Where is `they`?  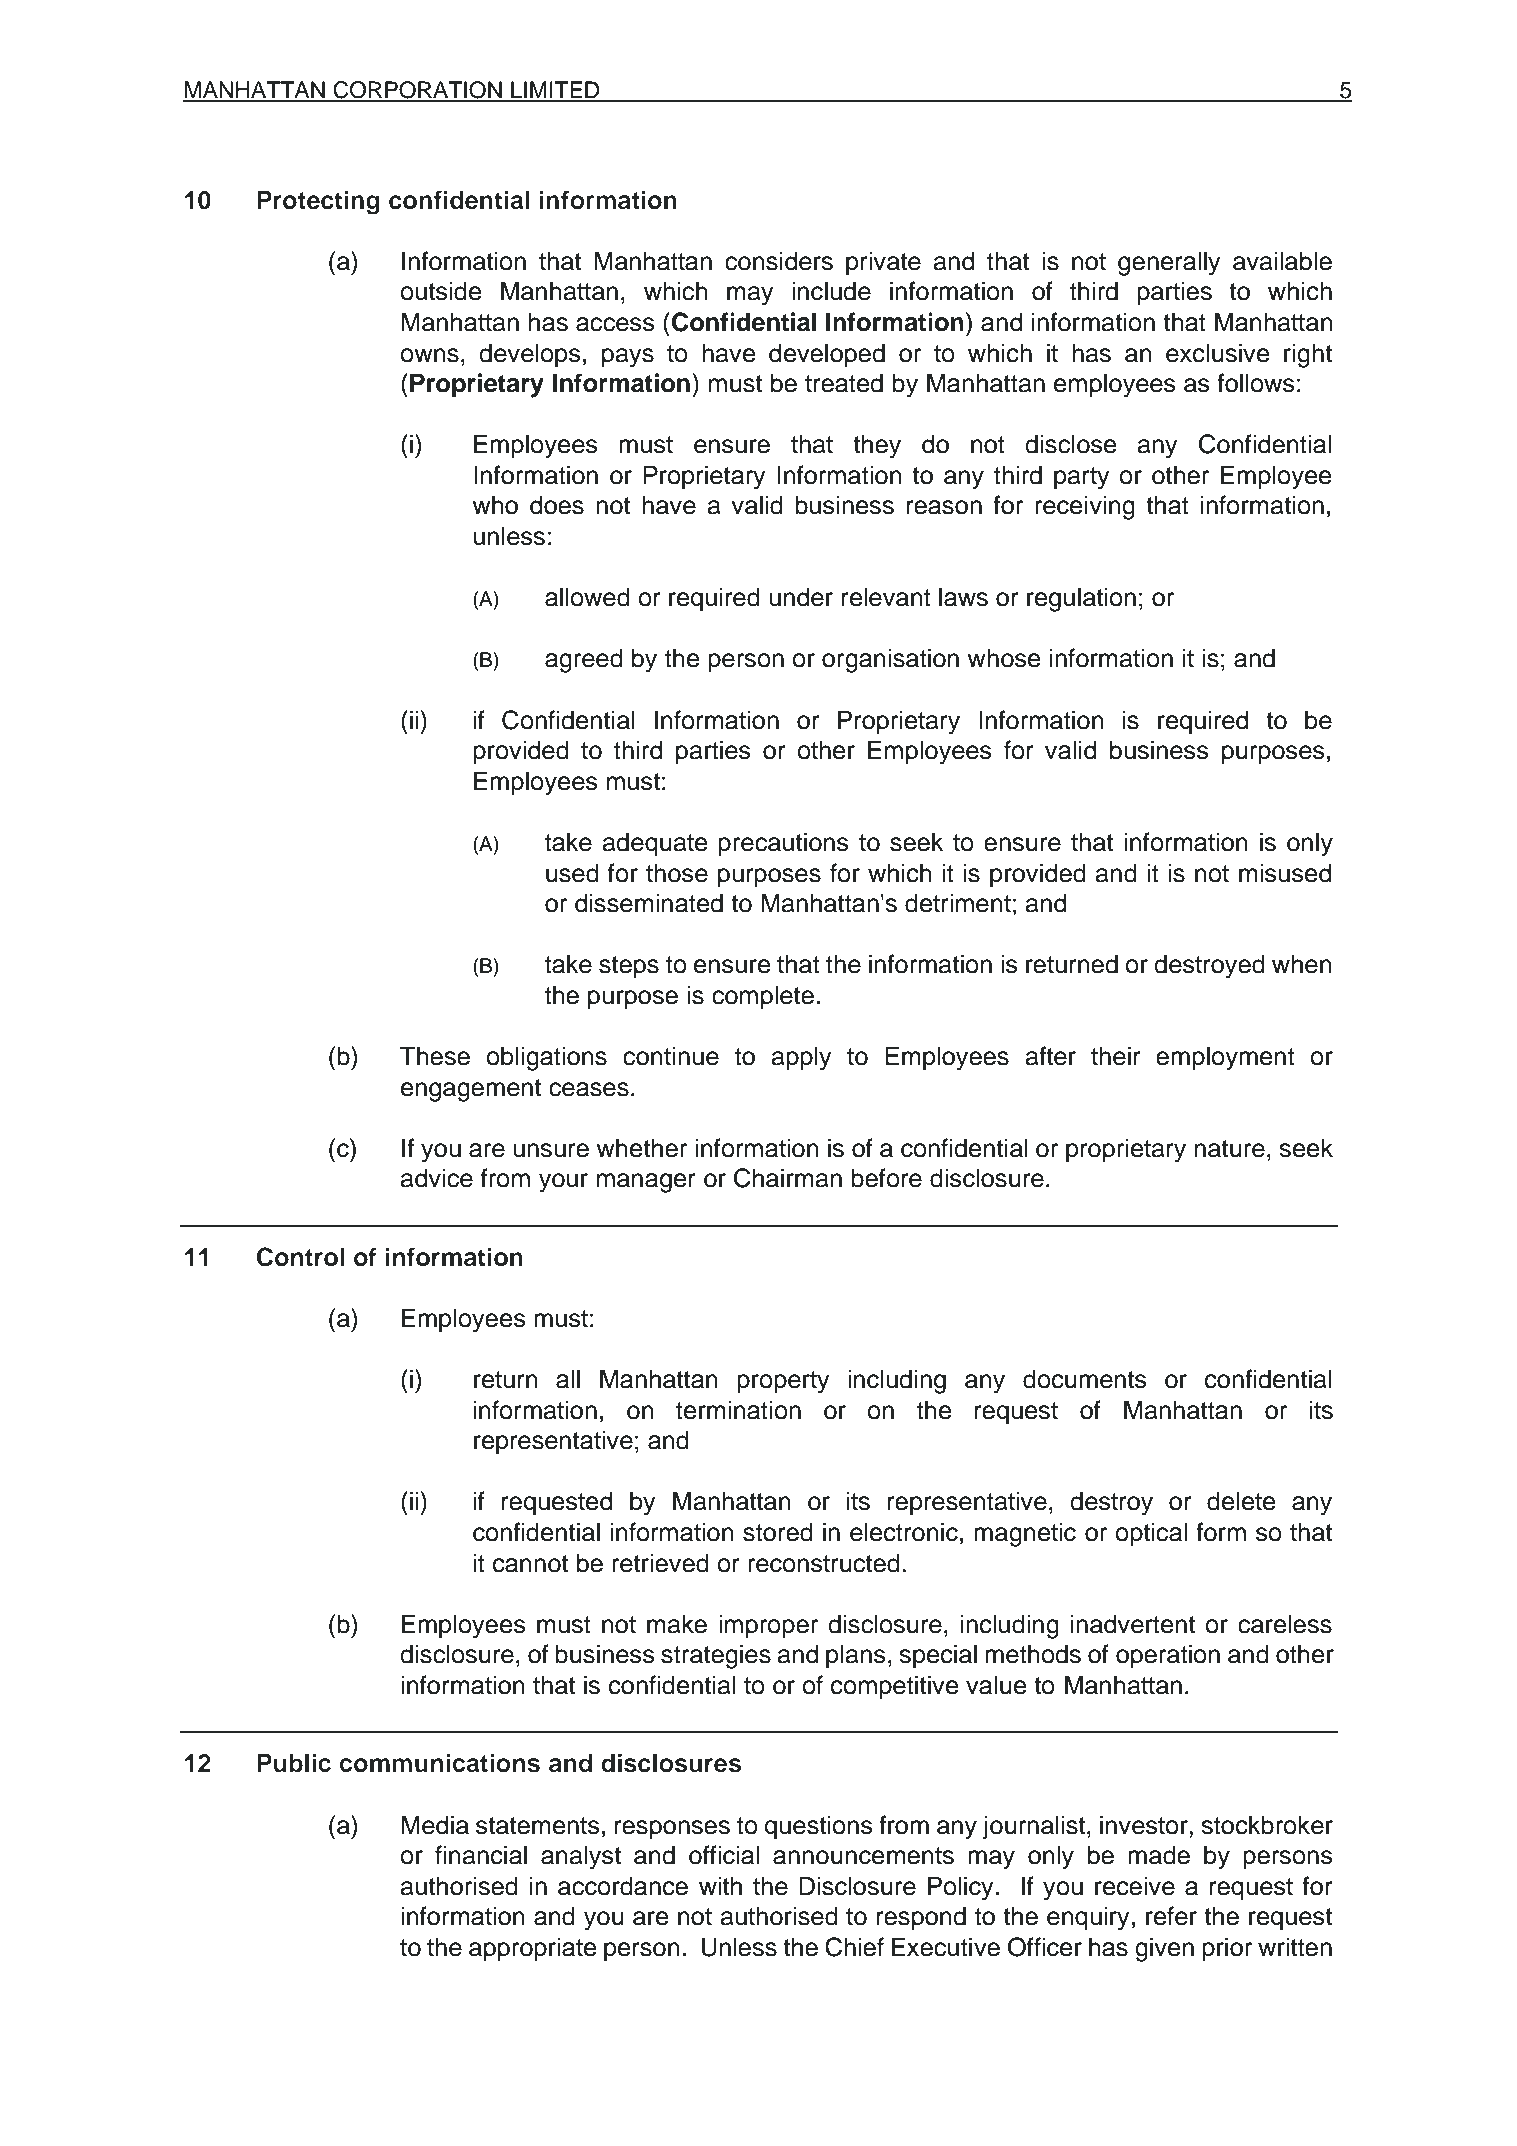
they is located at coordinates (877, 446).
